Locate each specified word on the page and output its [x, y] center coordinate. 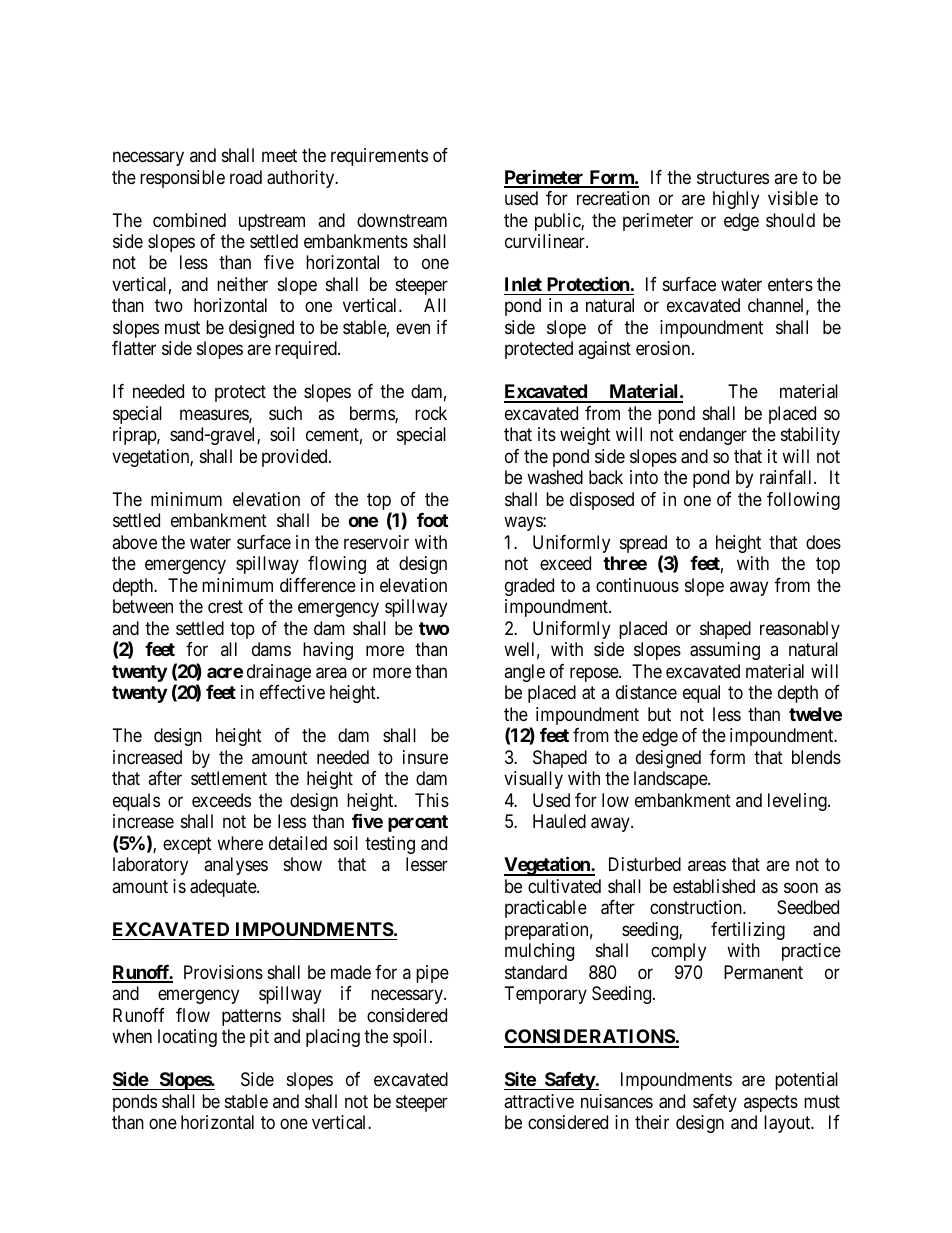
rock [431, 413]
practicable [546, 909]
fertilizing [748, 931]
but [659, 714]
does [823, 542]
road [246, 177]
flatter [134, 348]
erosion [664, 348]
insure [425, 757]
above [134, 542]
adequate [224, 888]
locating [187, 1038]
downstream [402, 220]
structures [733, 177]
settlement [229, 778]
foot [432, 520]
